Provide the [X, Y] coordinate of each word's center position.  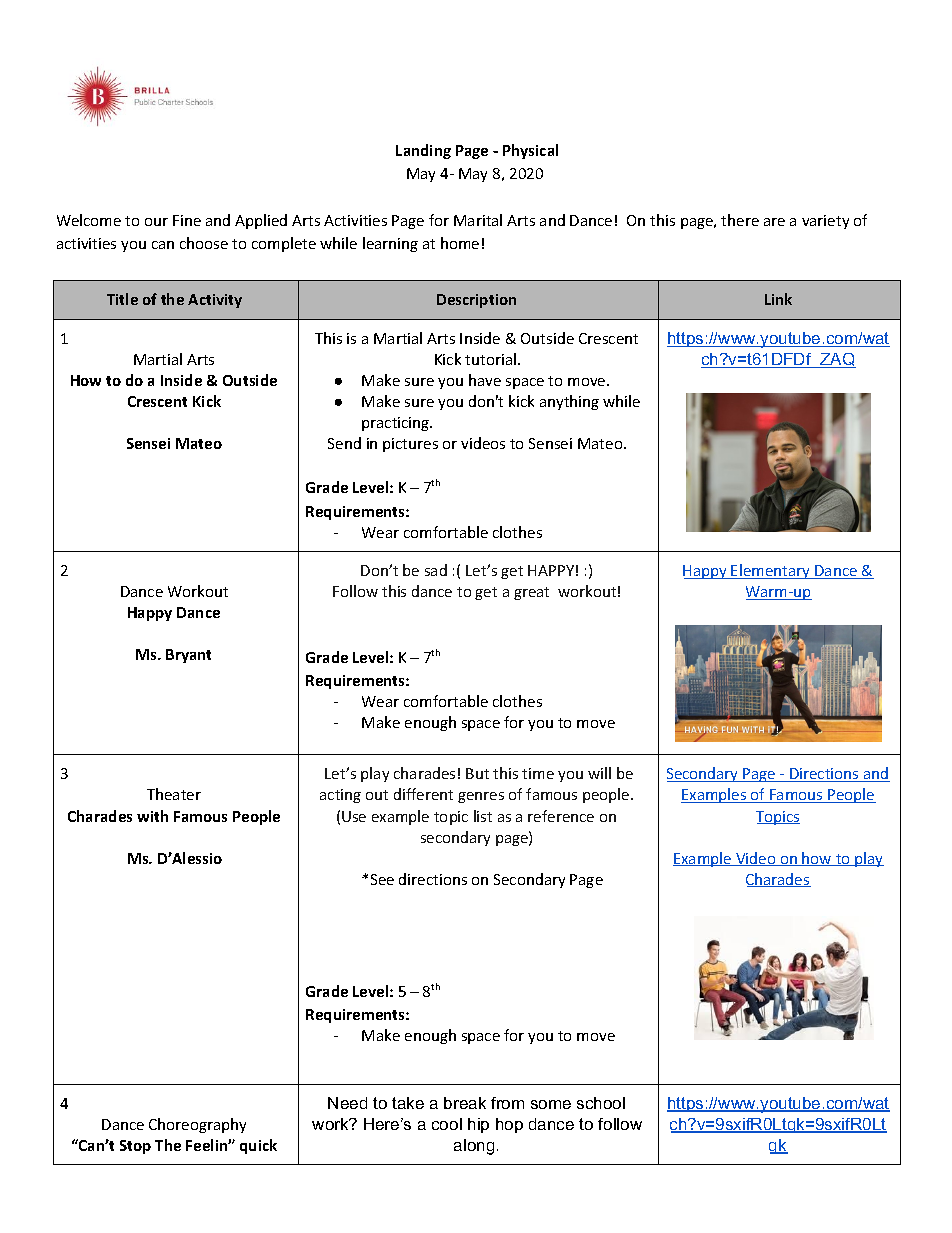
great [531, 593]
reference [561, 816]
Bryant [188, 656]
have [485, 380]
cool [447, 1124]
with [152, 816]
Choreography [197, 1125]
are [774, 222]
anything [569, 402]
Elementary [771, 571]
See [382, 879]
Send [344, 443]
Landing [423, 151]
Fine [187, 220]
